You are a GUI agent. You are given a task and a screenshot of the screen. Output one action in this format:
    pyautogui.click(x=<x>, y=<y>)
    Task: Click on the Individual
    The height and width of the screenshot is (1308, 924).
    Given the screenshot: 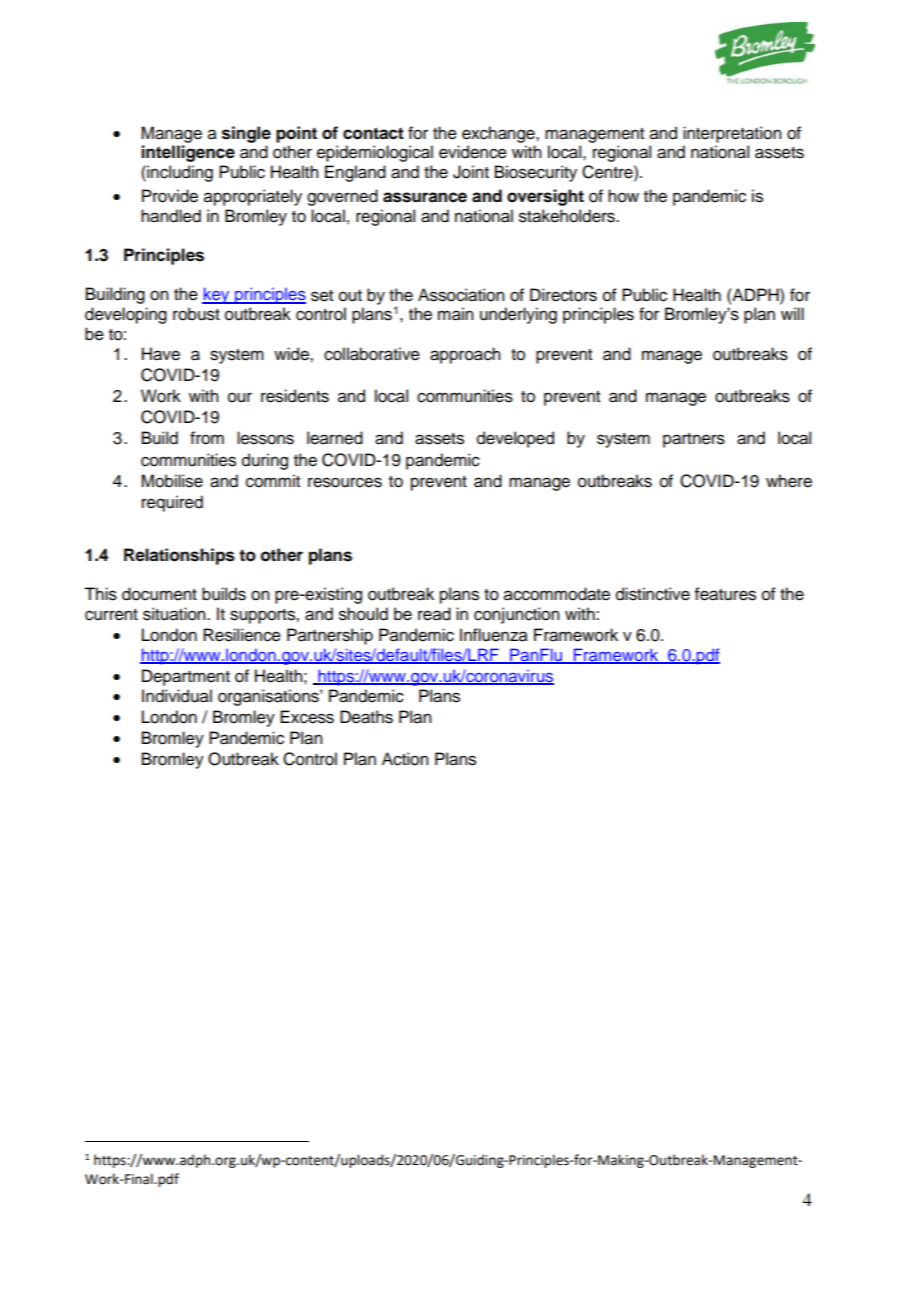 What is the action you would take?
    pyautogui.click(x=177, y=696)
